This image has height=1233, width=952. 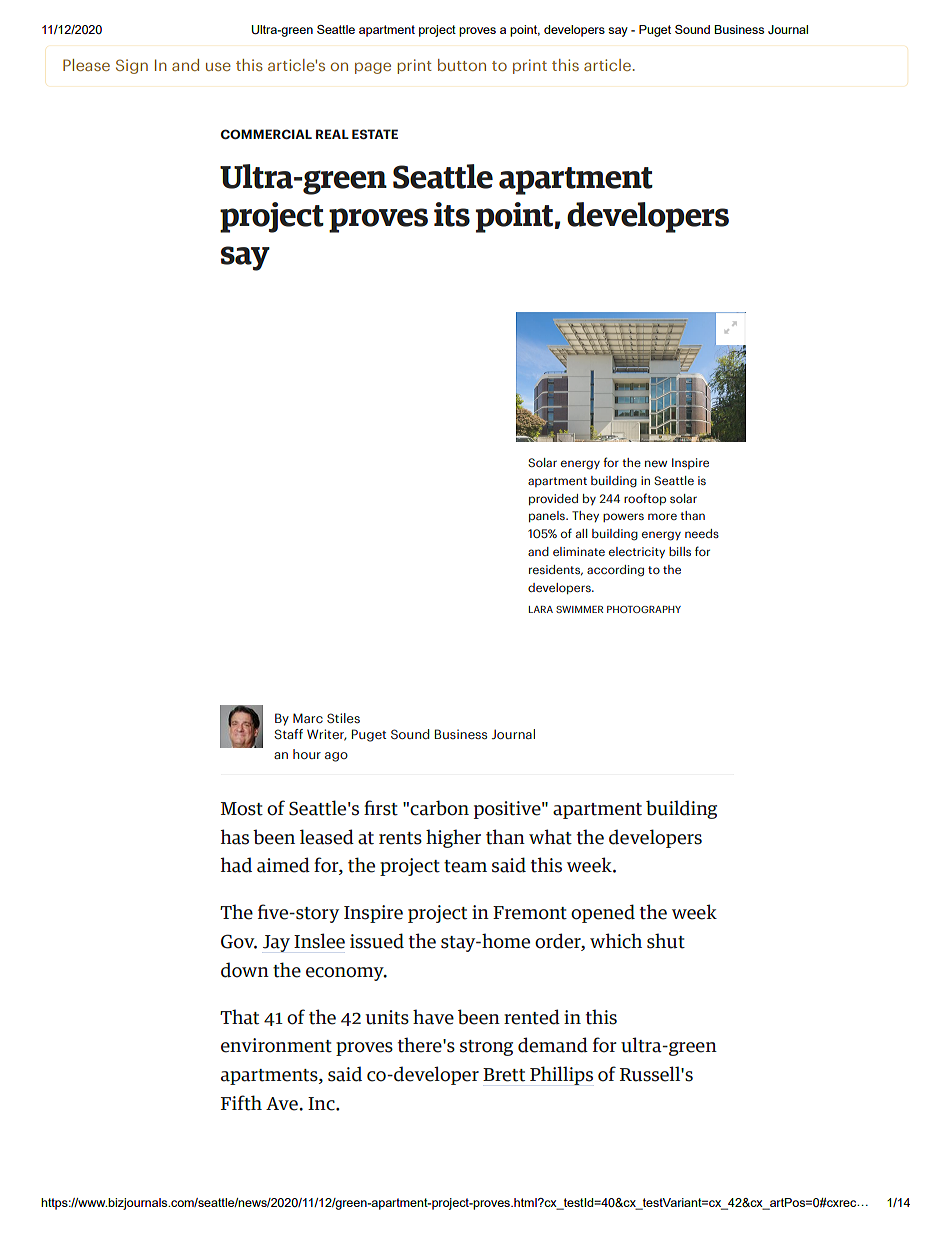 I want to click on environment, so click(x=276, y=1045).
